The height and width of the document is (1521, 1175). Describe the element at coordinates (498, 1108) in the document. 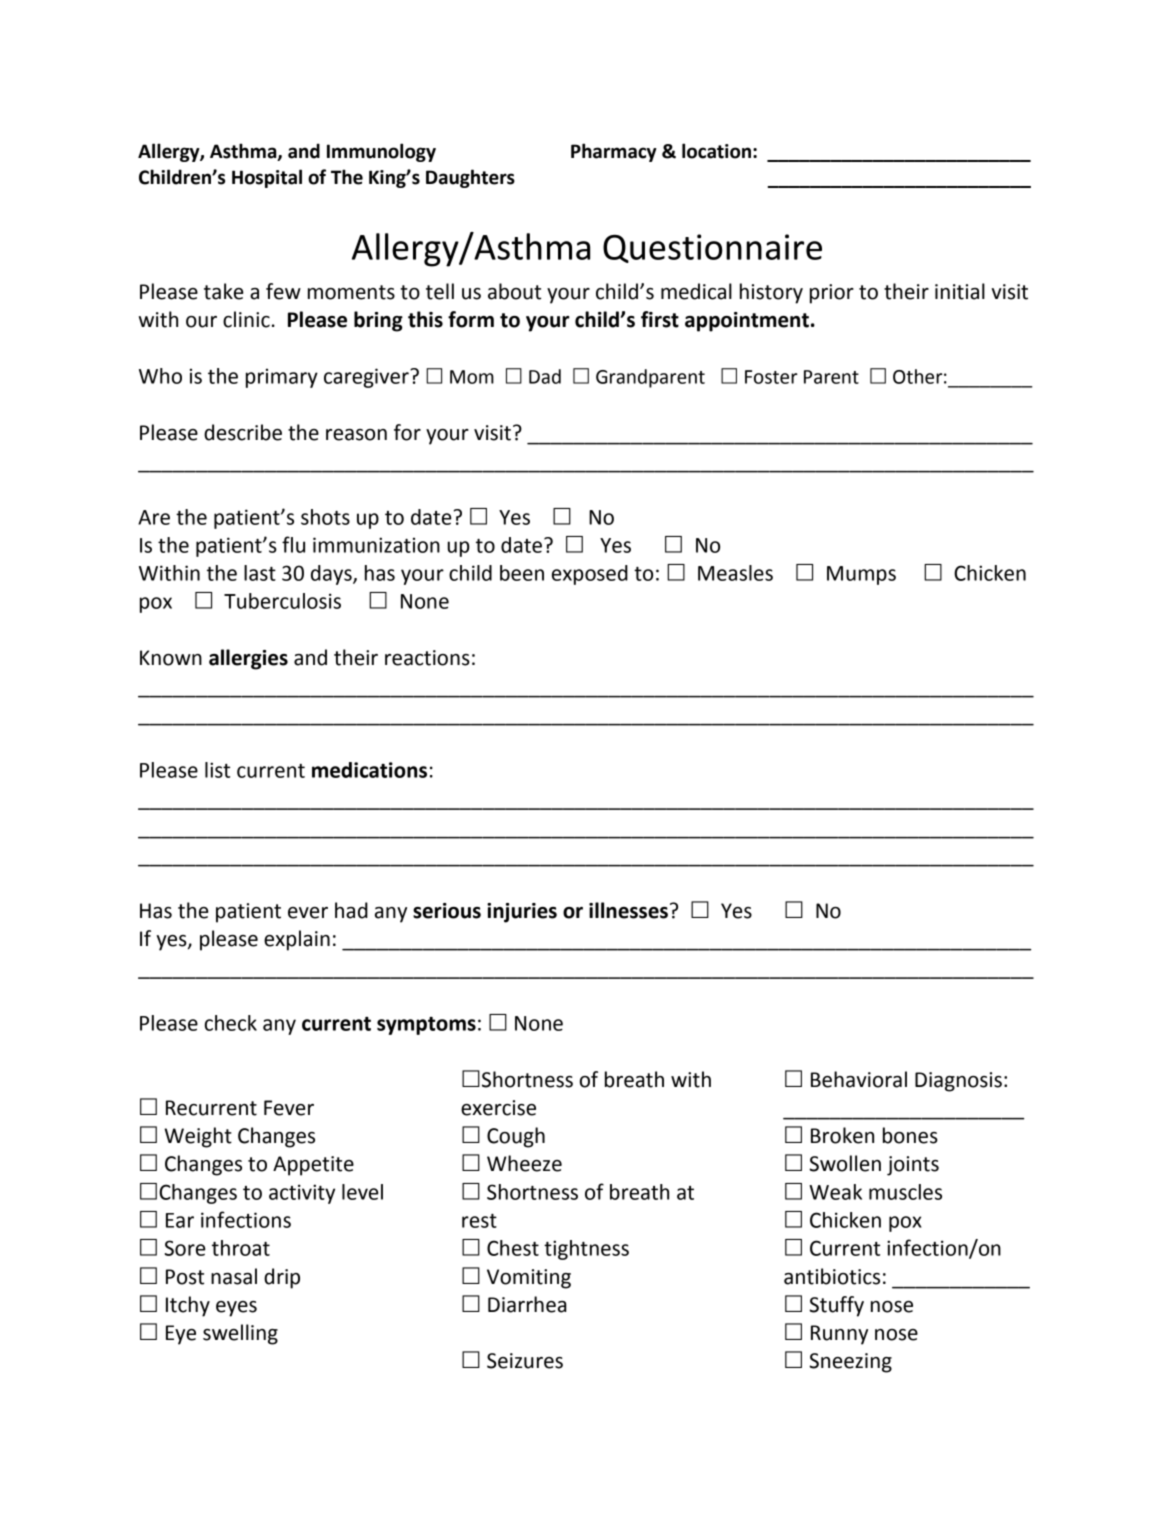

I see `exercise` at that location.
